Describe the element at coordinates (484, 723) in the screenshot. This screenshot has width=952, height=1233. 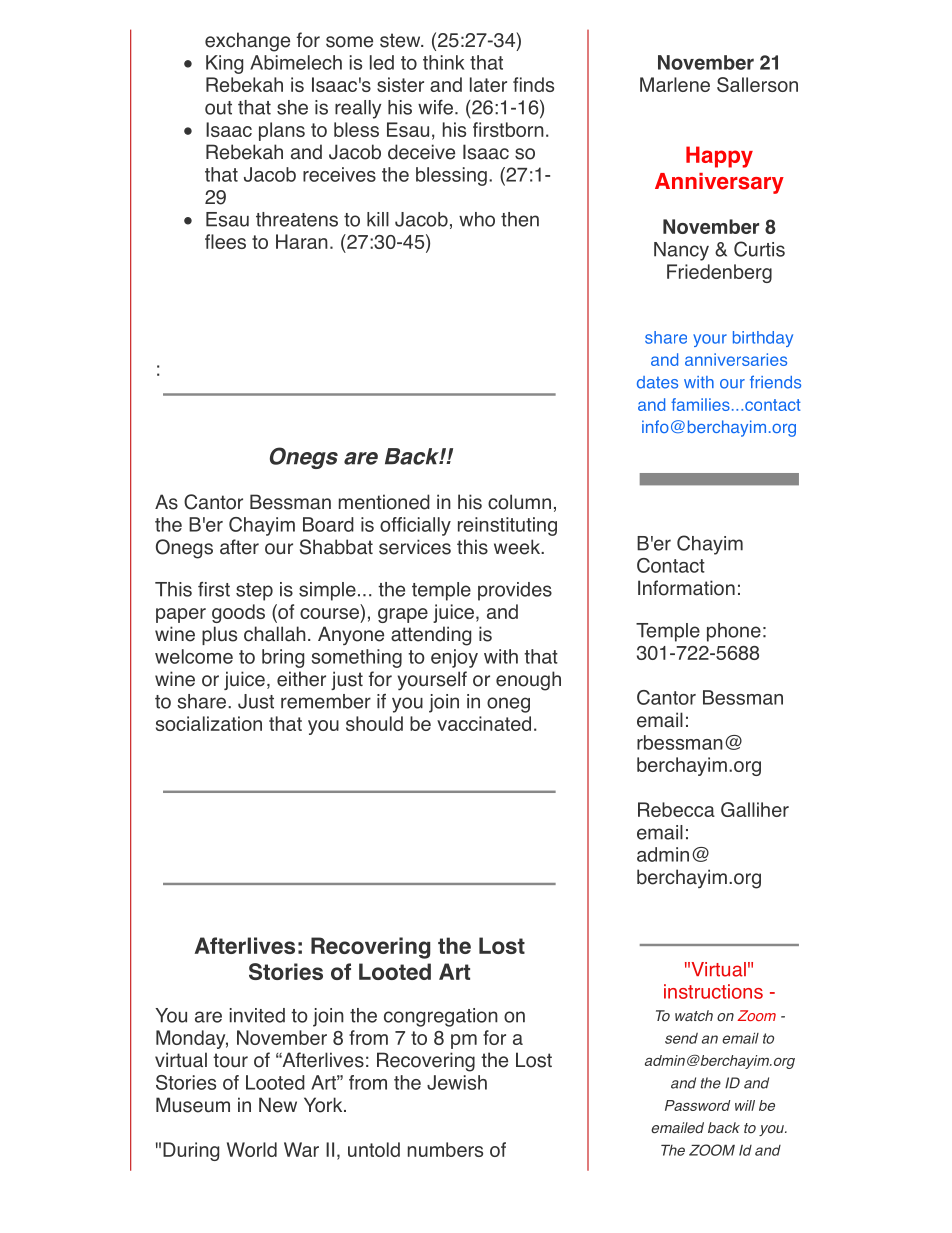
I see `vaccinated` at that location.
